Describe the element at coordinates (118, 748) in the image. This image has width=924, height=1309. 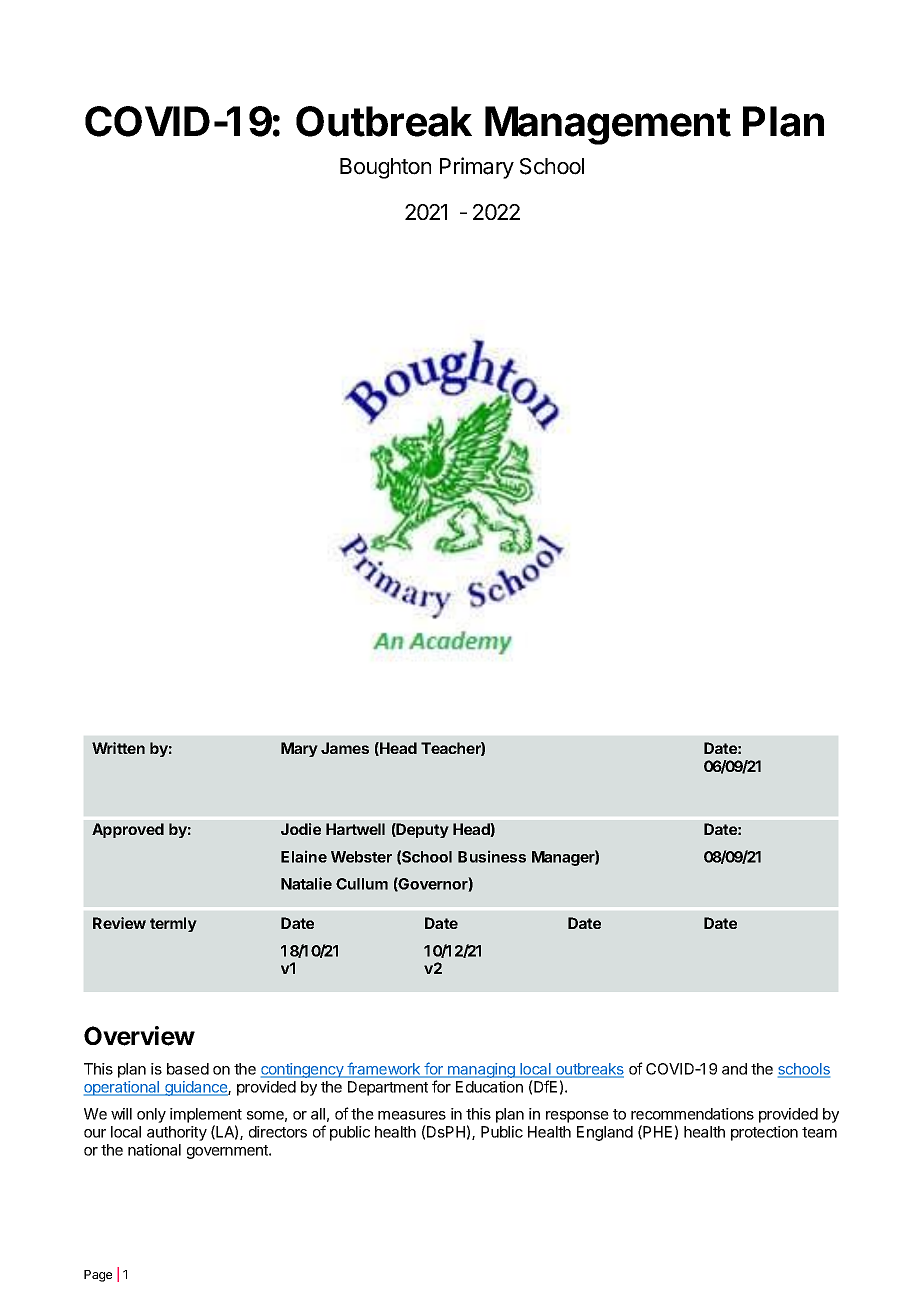
I see `Written` at that location.
